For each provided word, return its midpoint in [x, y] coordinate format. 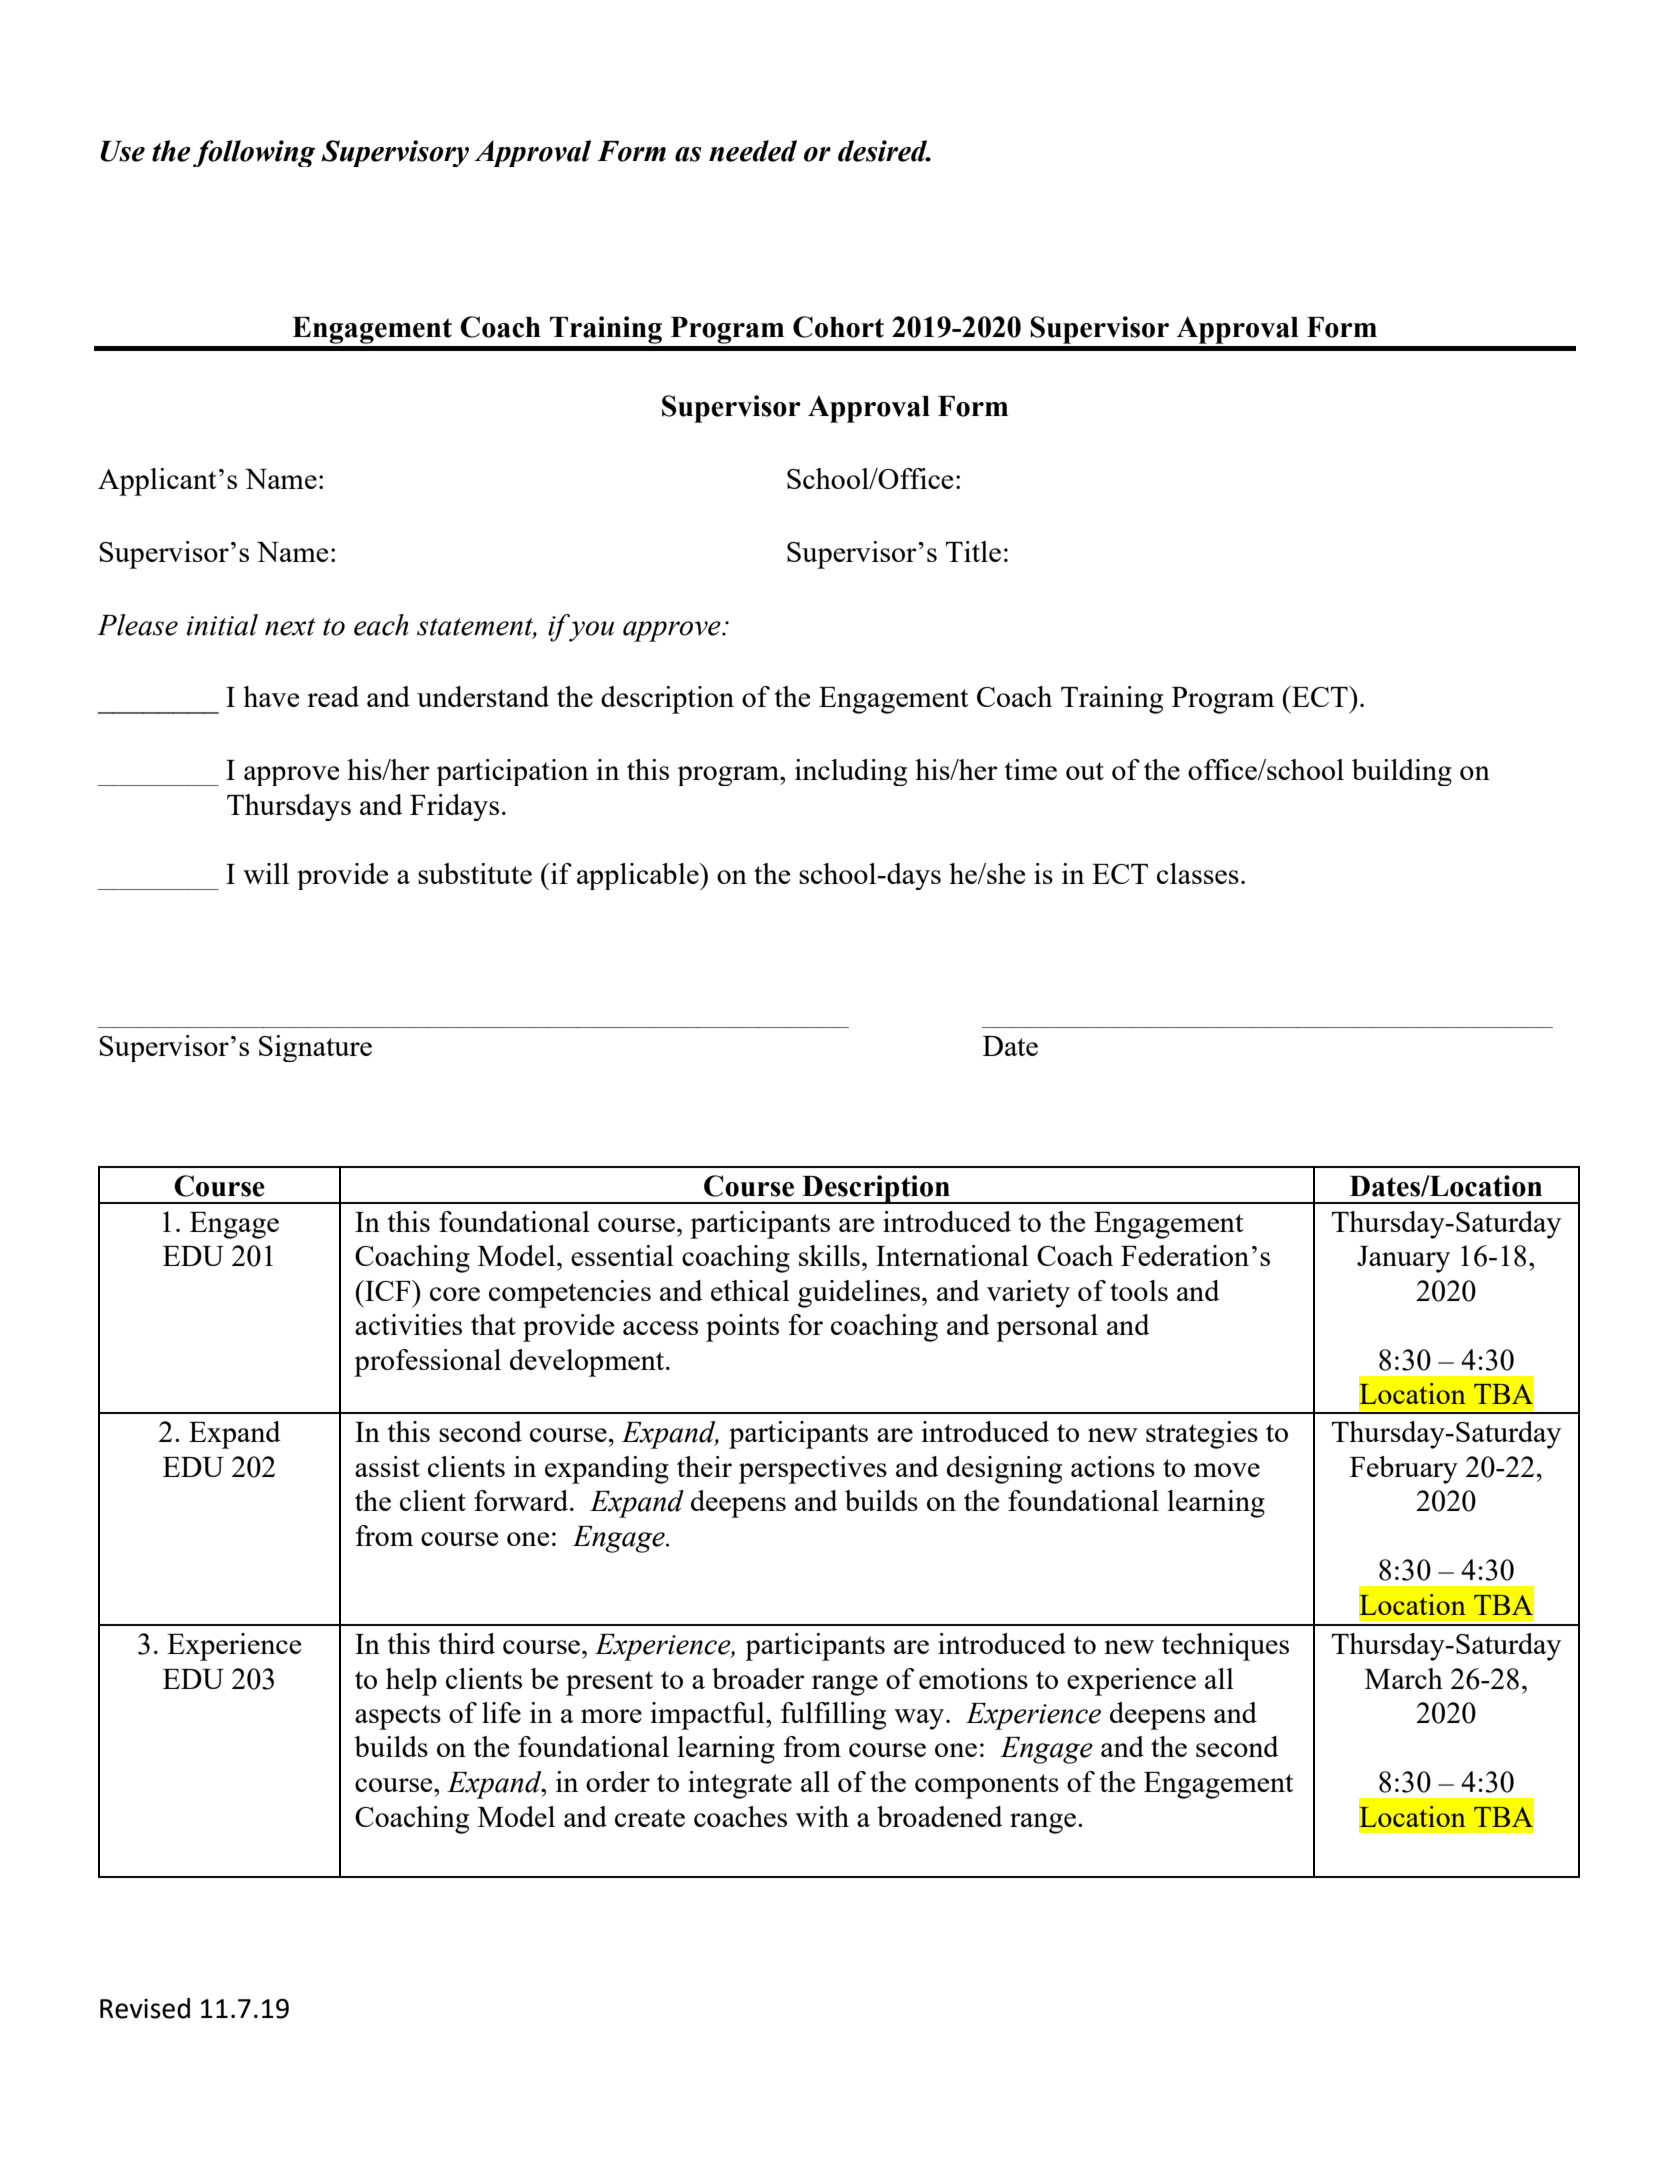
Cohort [838, 327]
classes [1198, 873]
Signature [315, 1048]
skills [829, 1255]
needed [753, 151]
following [254, 153]
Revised [145, 2008]
